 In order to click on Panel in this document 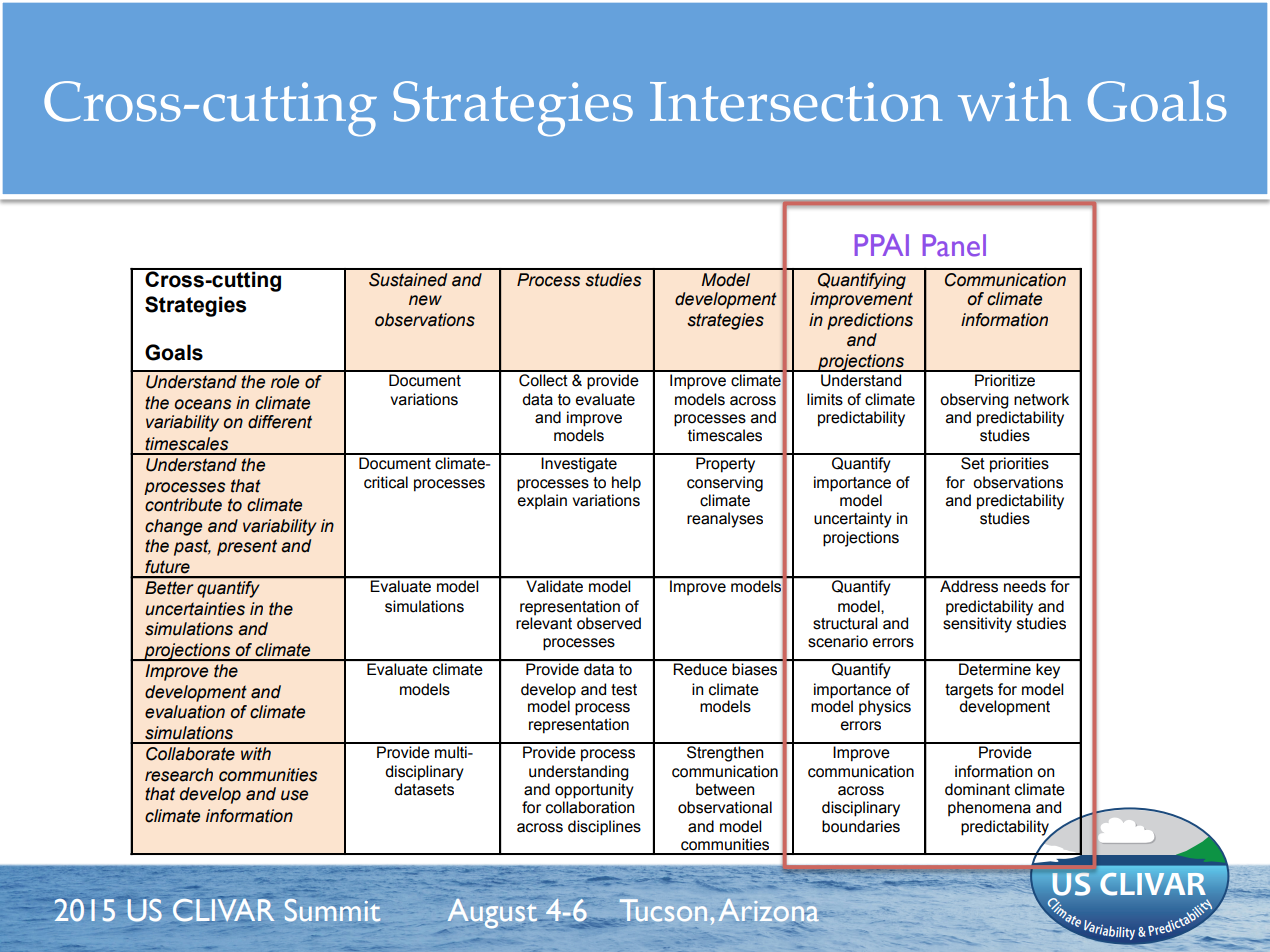, I will do `click(954, 245)`.
